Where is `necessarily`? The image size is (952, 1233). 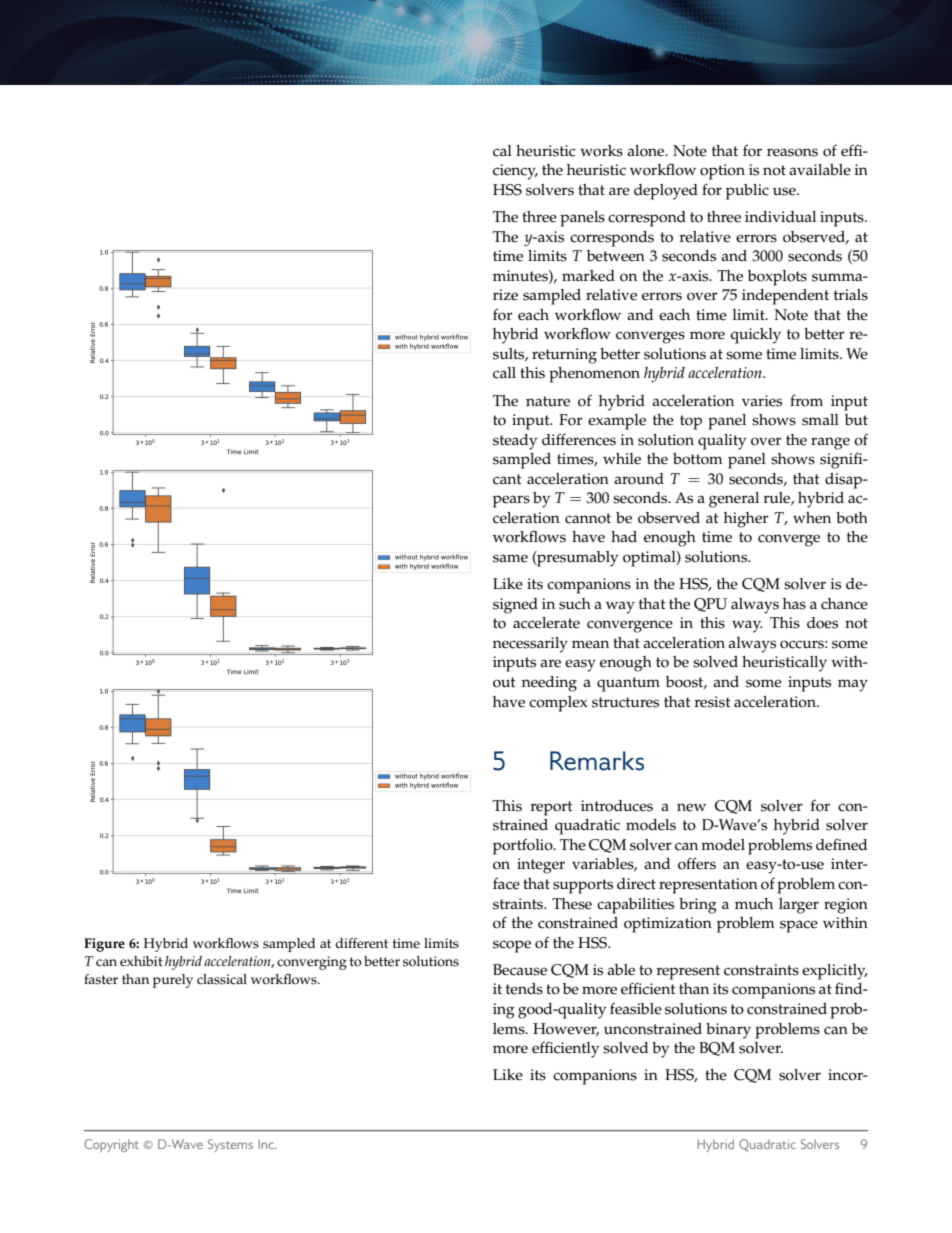 necessarily is located at coordinates (530, 645).
